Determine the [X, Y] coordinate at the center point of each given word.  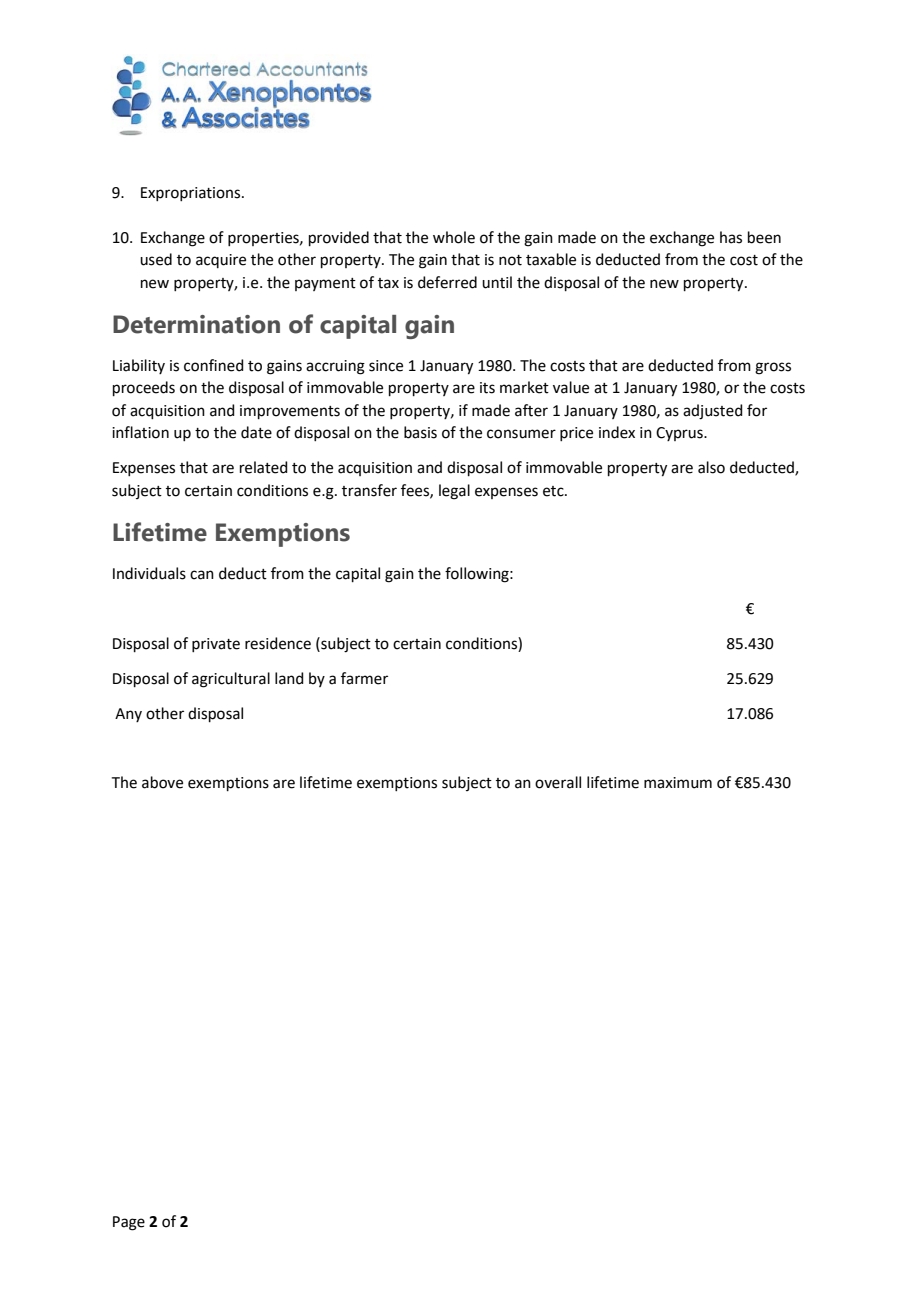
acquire [221, 261]
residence [278, 643]
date [256, 432]
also [711, 467]
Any [128, 715]
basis [420, 432]
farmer [364, 678]
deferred [447, 282]
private [216, 645]
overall [558, 782]
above [162, 782]
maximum [678, 783]
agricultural [231, 680]
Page [129, 1223]
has [731, 237]
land [289, 678]
